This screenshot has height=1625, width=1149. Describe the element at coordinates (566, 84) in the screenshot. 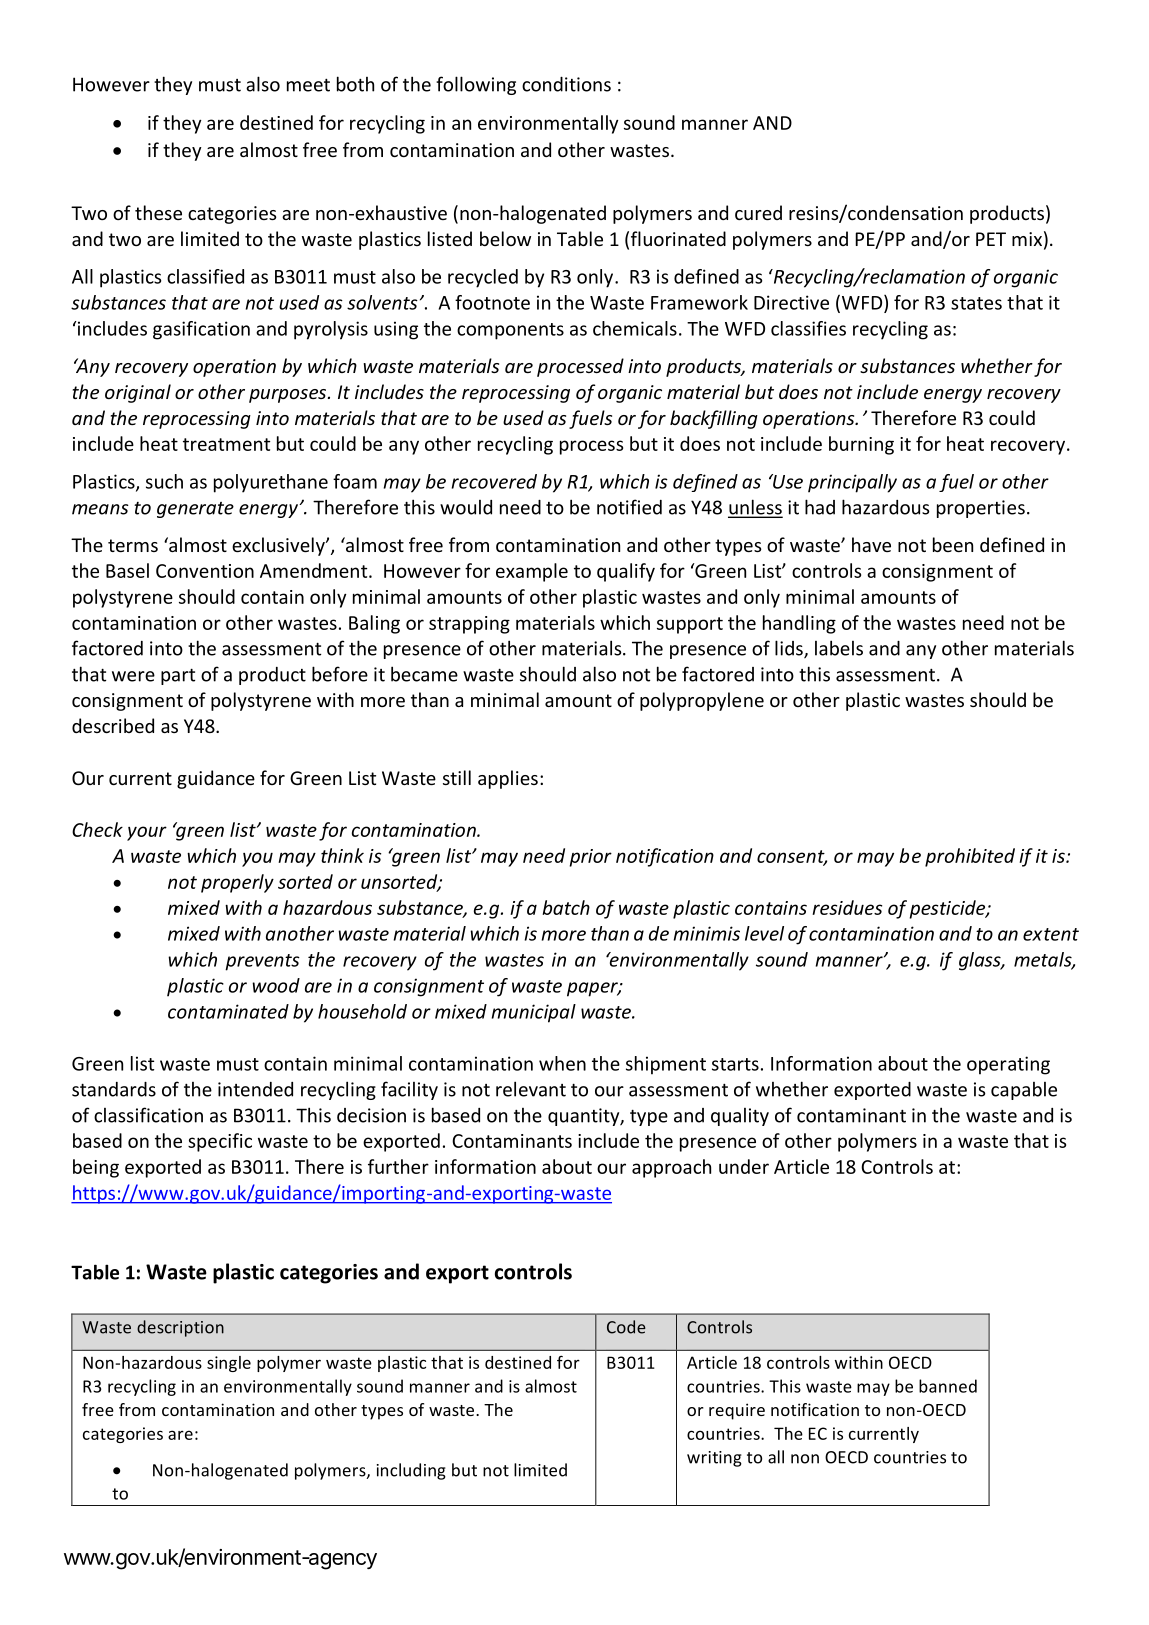

I see `conditions` at that location.
